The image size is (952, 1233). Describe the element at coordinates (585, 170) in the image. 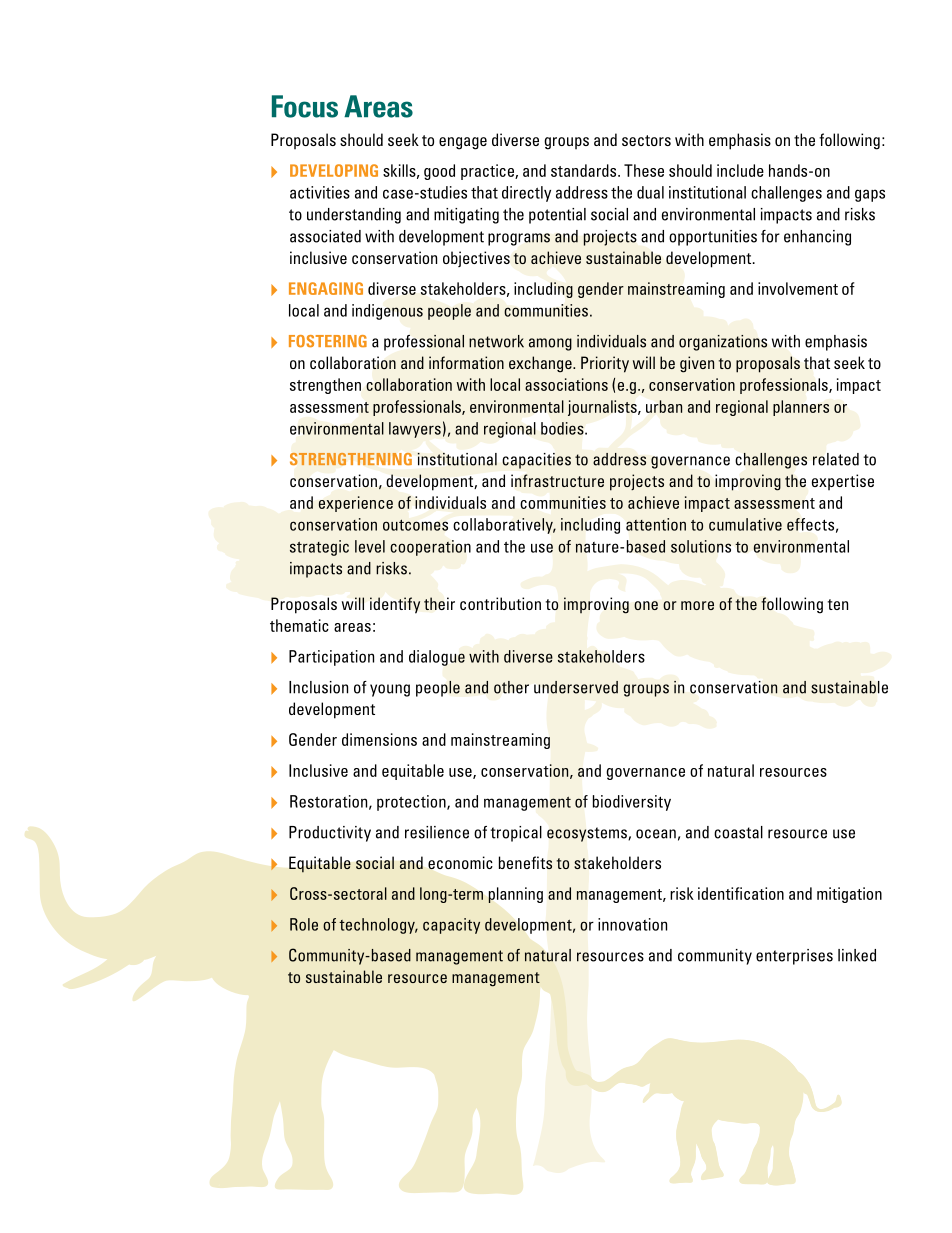

I see `standards` at that location.
